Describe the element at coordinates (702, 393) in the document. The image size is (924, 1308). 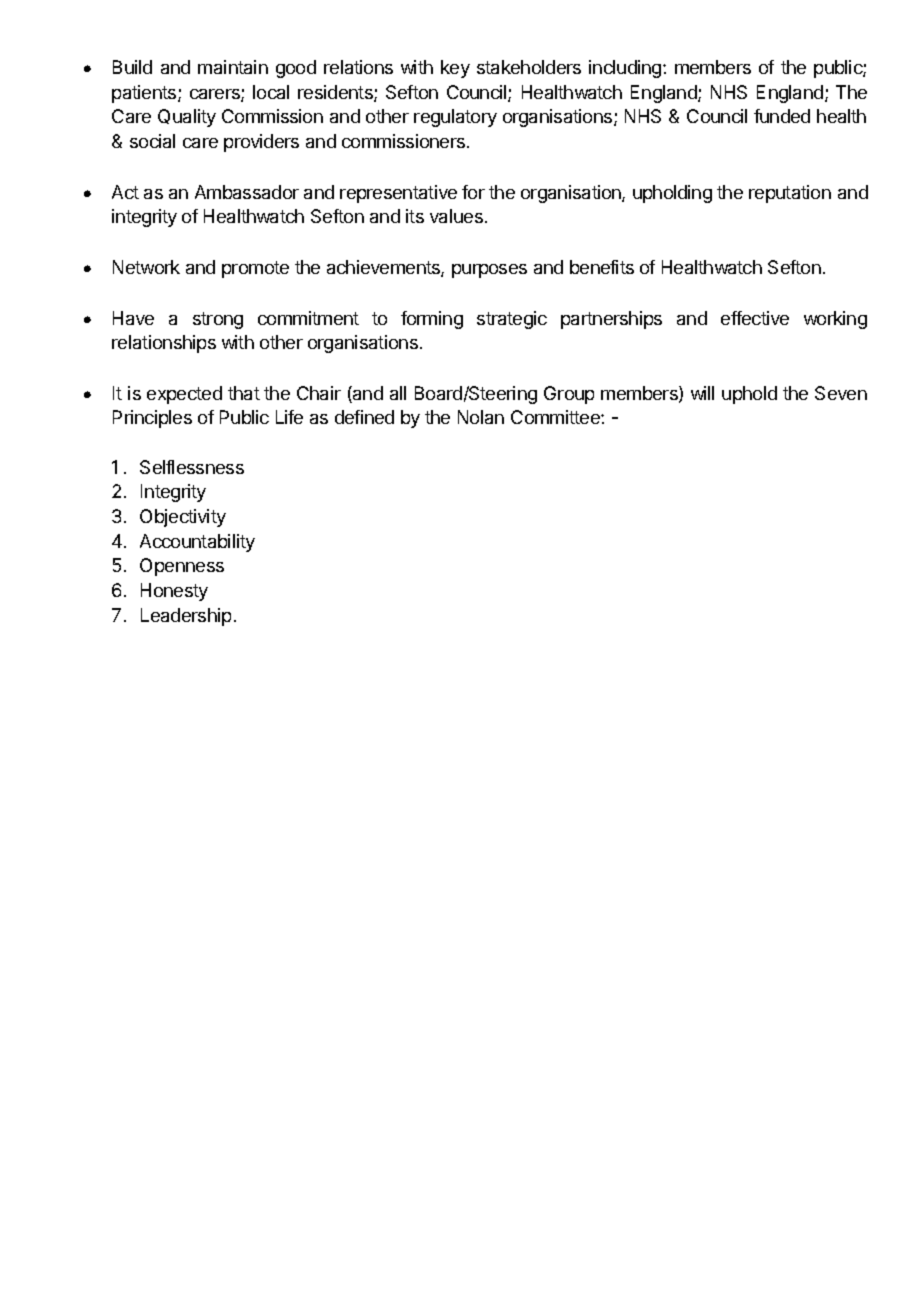
I see `will` at that location.
